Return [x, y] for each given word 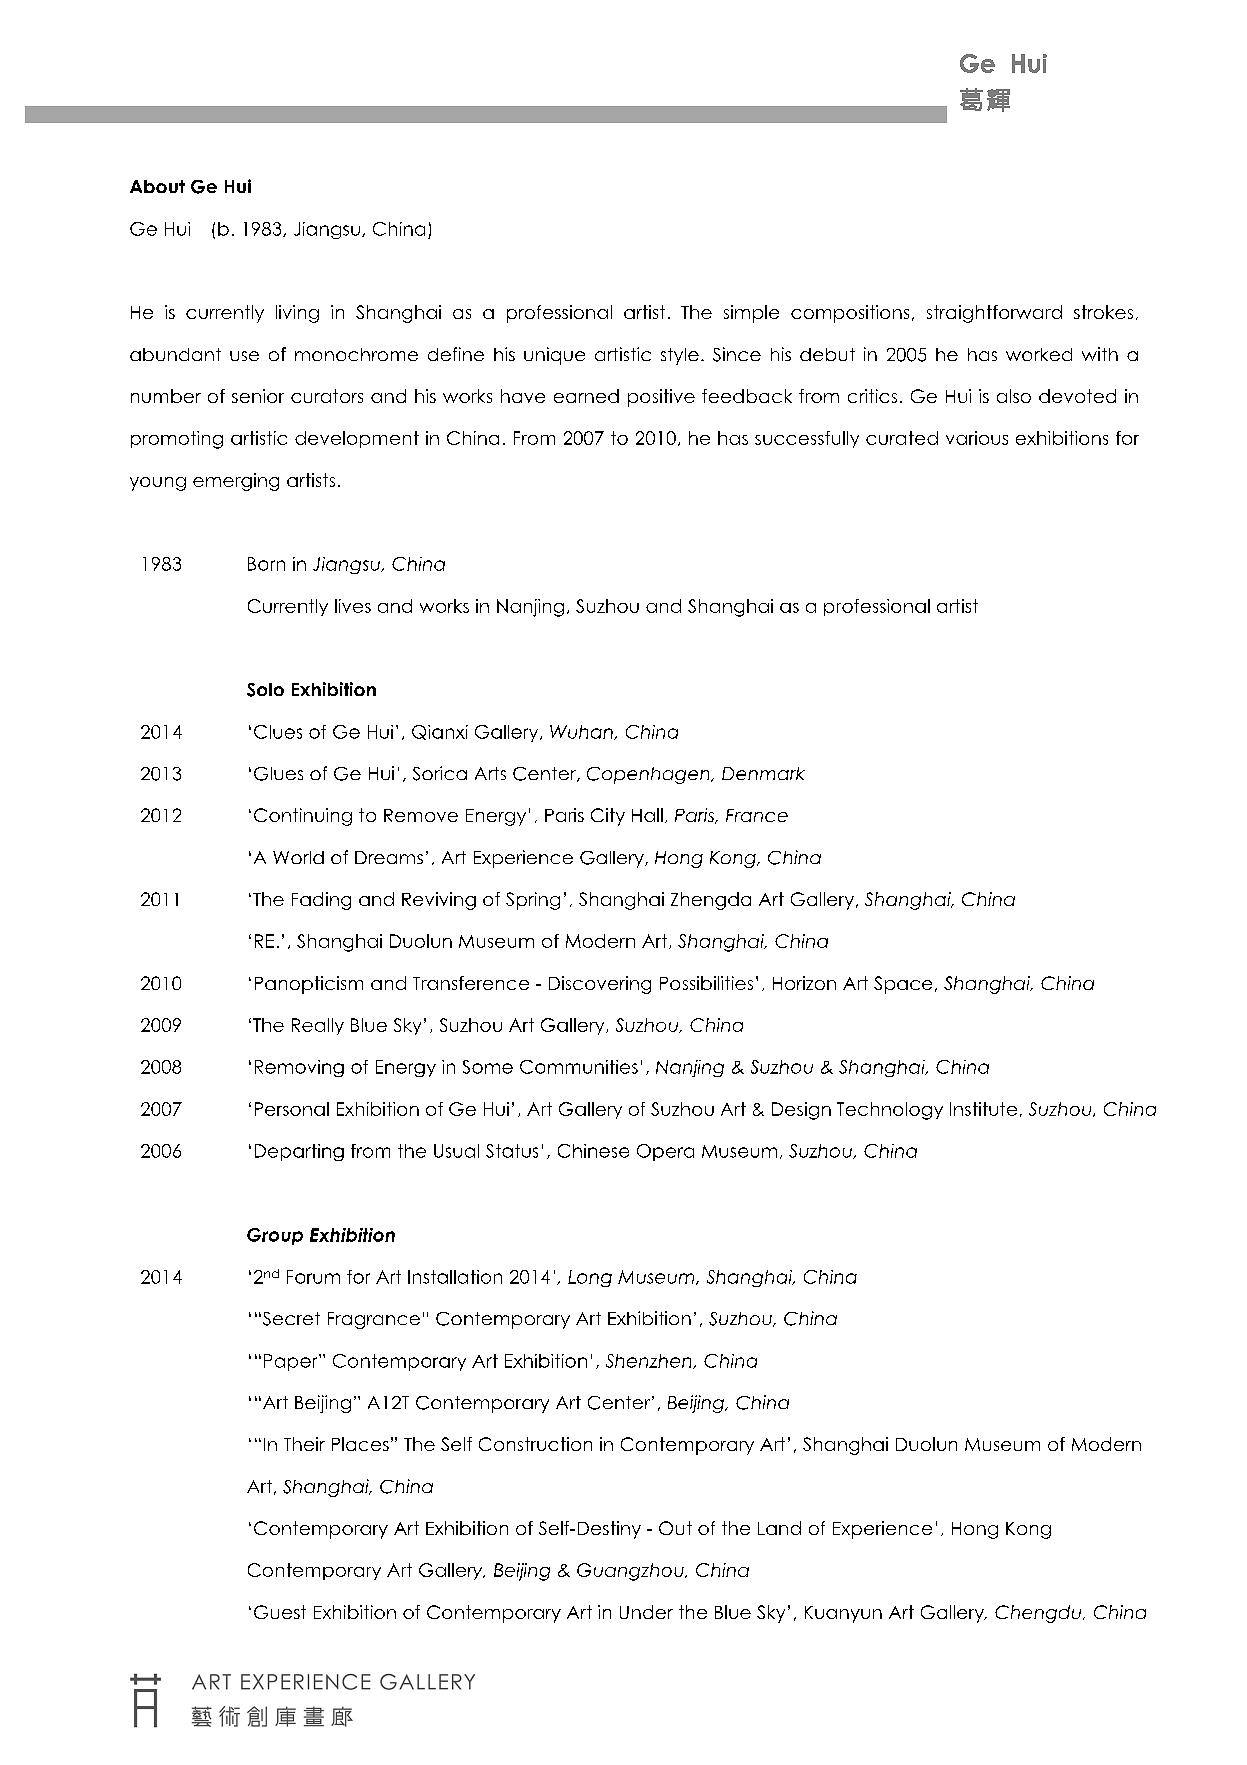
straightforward [994, 314]
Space [903, 985]
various [977, 438]
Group [275, 1236]
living [297, 314]
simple [751, 314]
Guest [280, 1612]
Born [266, 564]
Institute [983, 1109]
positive [661, 398]
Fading [321, 901]
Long [590, 1278]
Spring [533, 901]
